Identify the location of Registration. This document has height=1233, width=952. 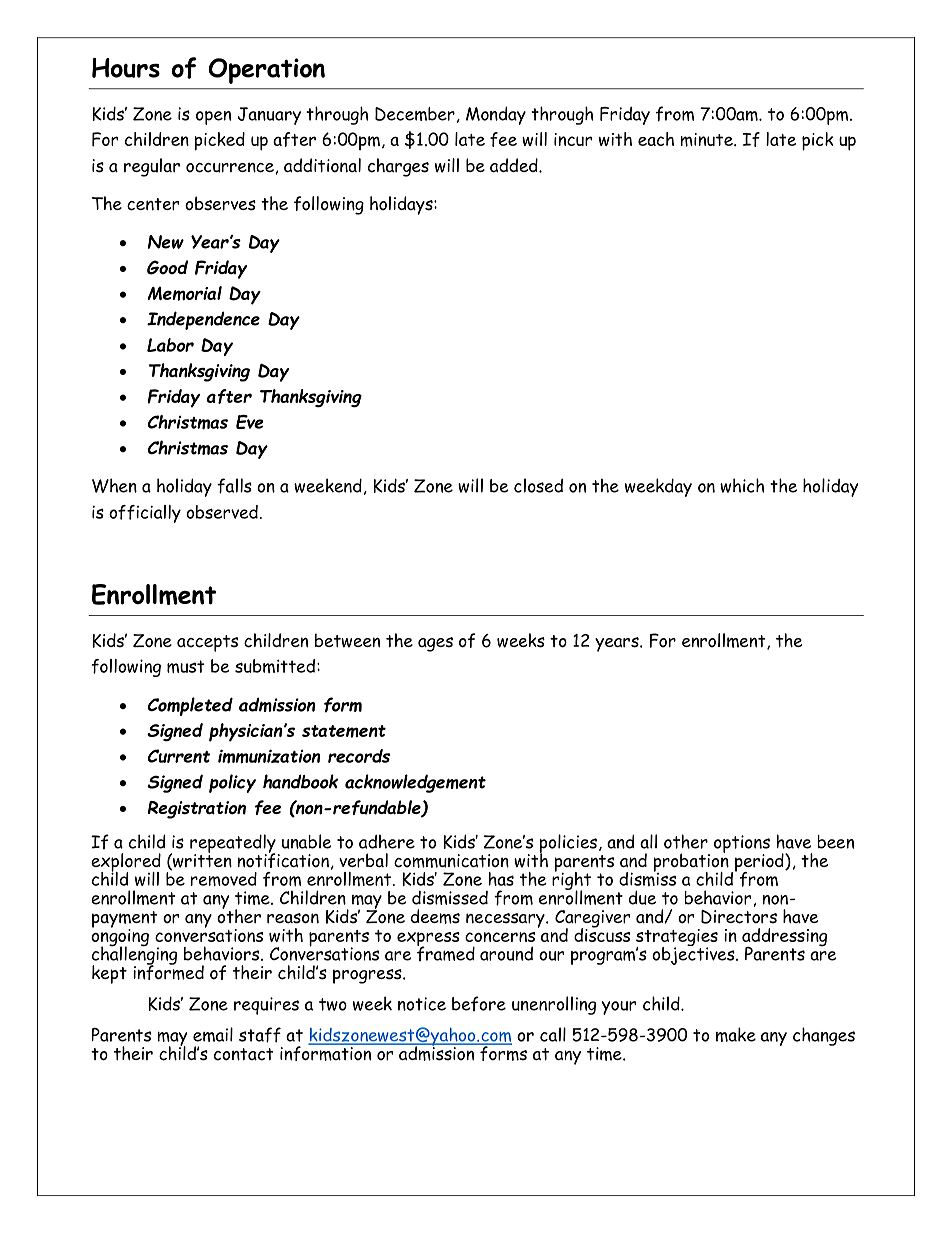
(197, 810).
